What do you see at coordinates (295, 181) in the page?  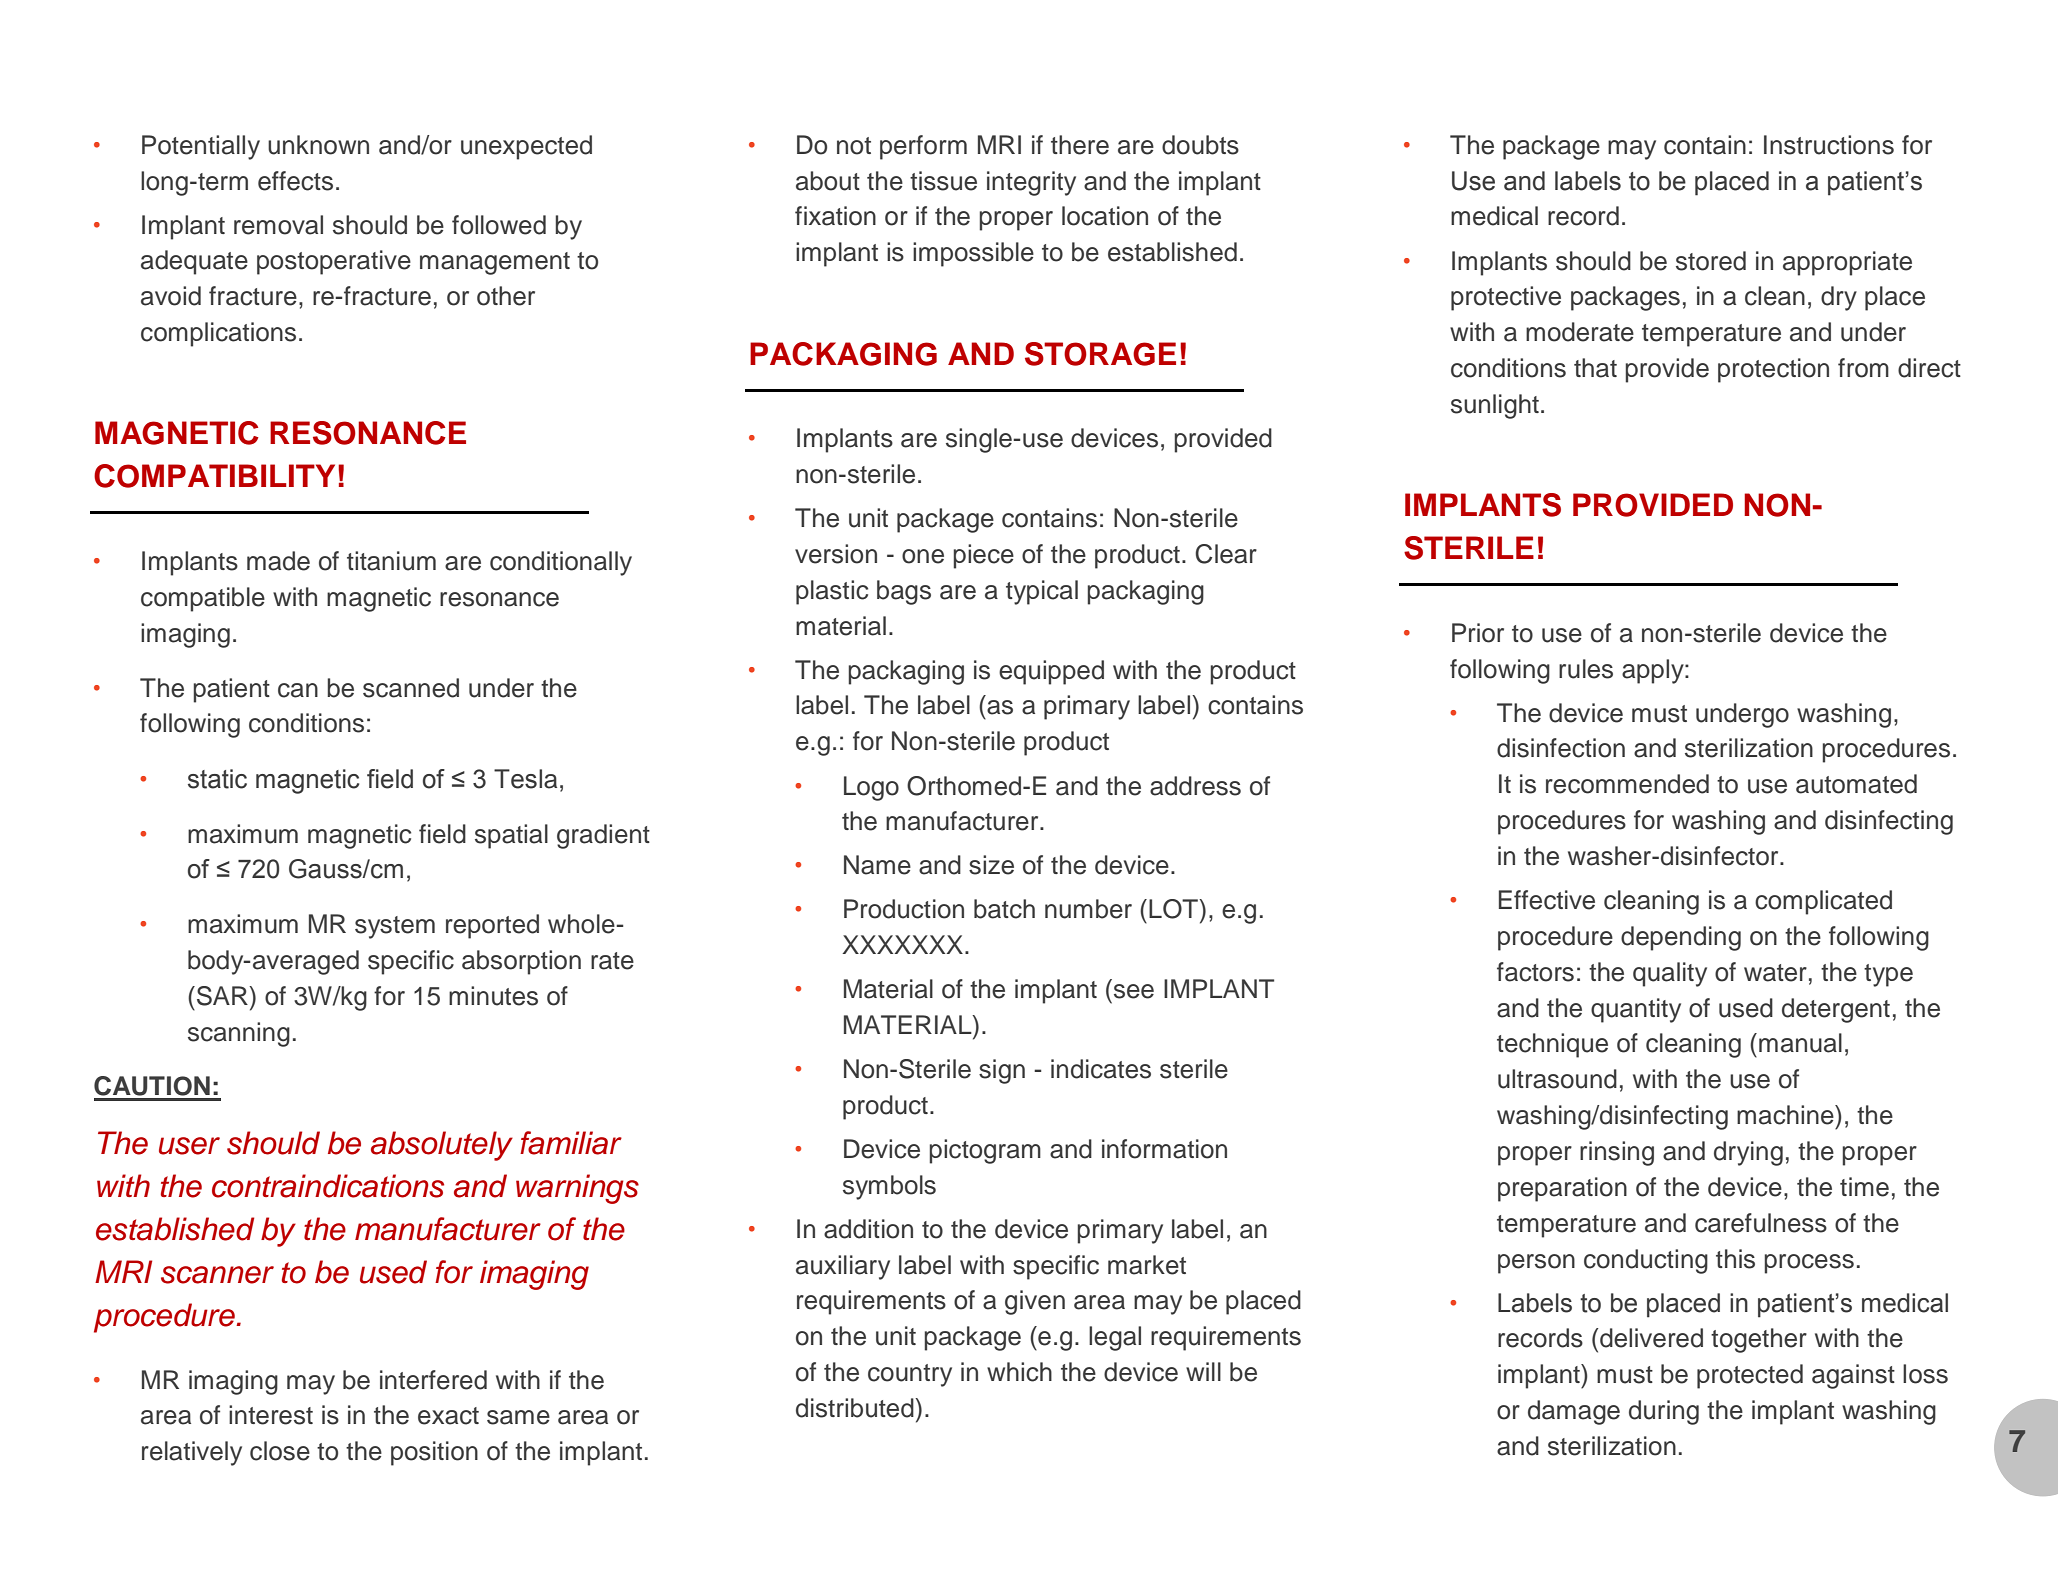 I see `effects` at bounding box center [295, 181].
